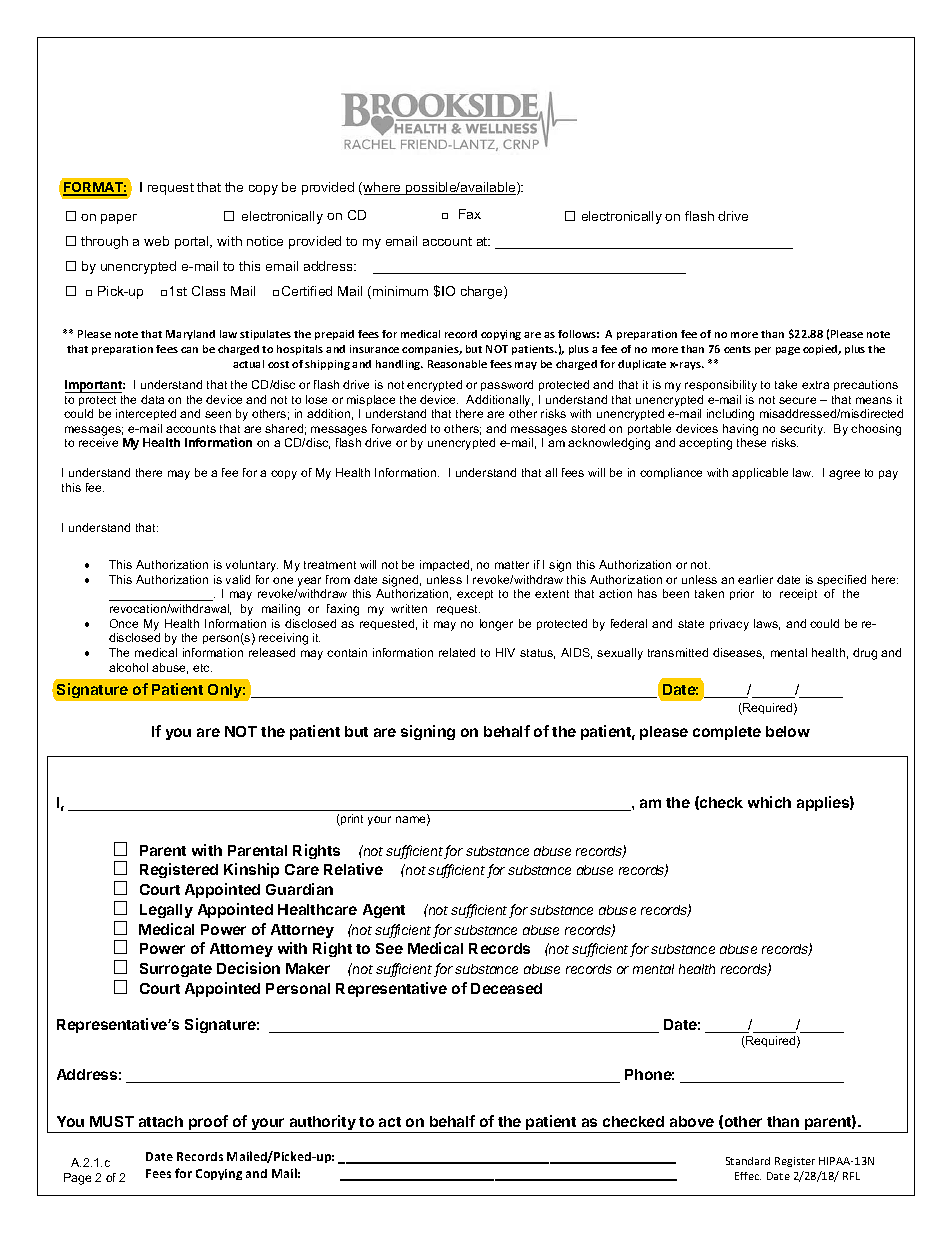 This page has height=1233, width=952. Describe the element at coordinates (788, 731) in the page. I see `below` at that location.
